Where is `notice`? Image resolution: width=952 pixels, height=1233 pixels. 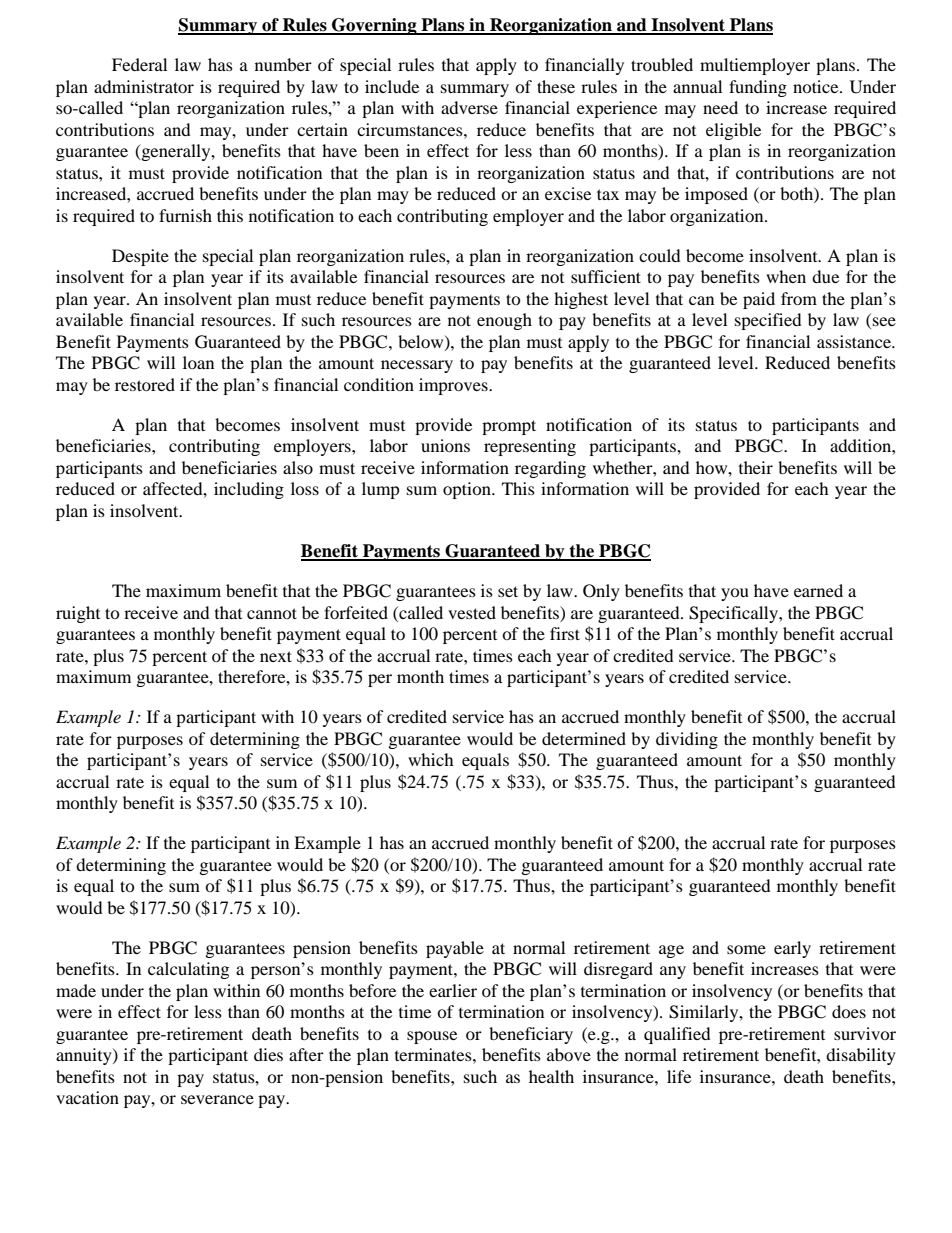
notice is located at coordinates (817, 86).
